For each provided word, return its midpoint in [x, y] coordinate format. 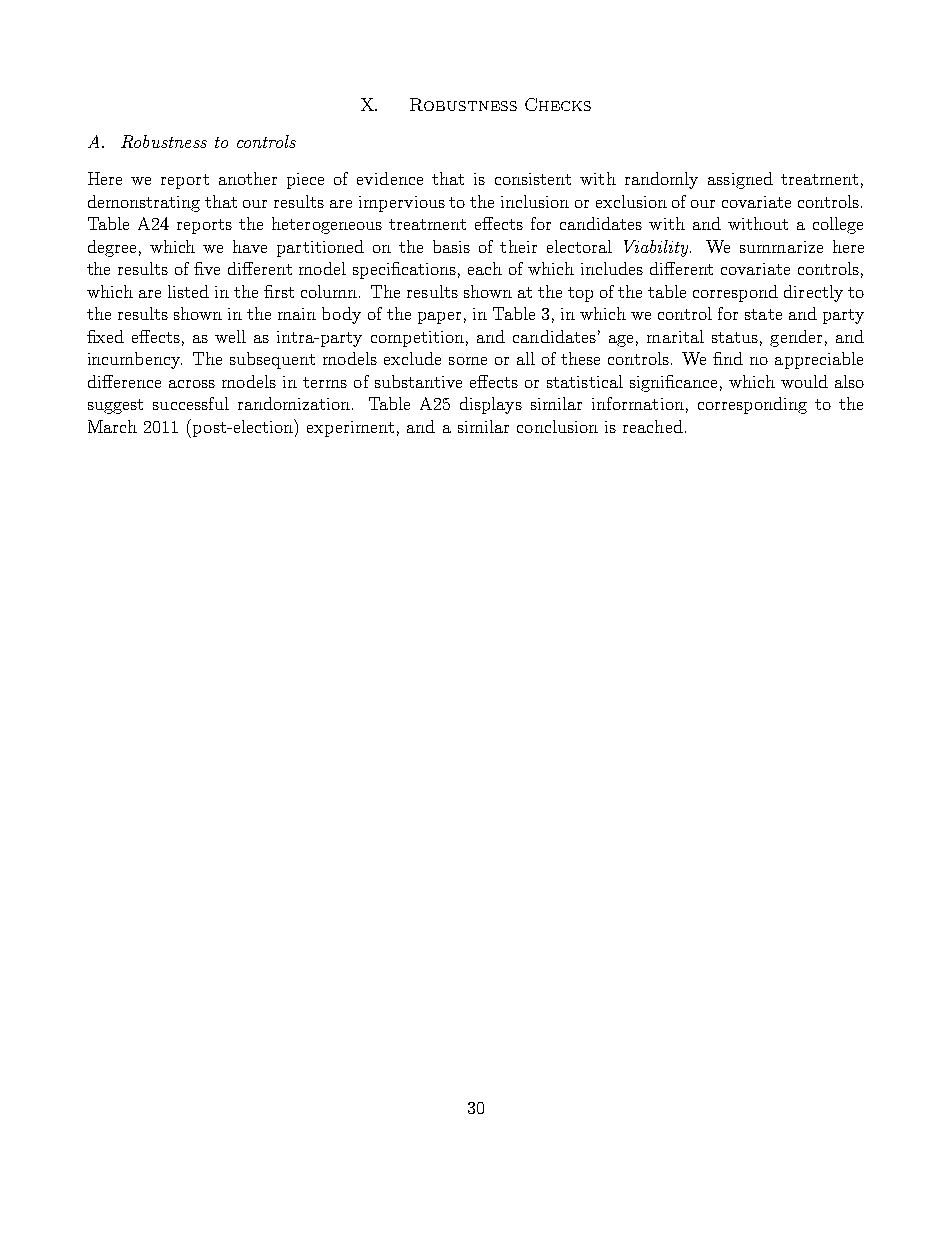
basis [451, 246]
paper [439, 318]
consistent [533, 179]
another [248, 178]
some [468, 361]
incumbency [135, 360]
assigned [740, 180]
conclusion [557, 426]
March [112, 426]
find [728, 358]
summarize [781, 247]
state [763, 314]
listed [188, 291]
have [250, 246]
